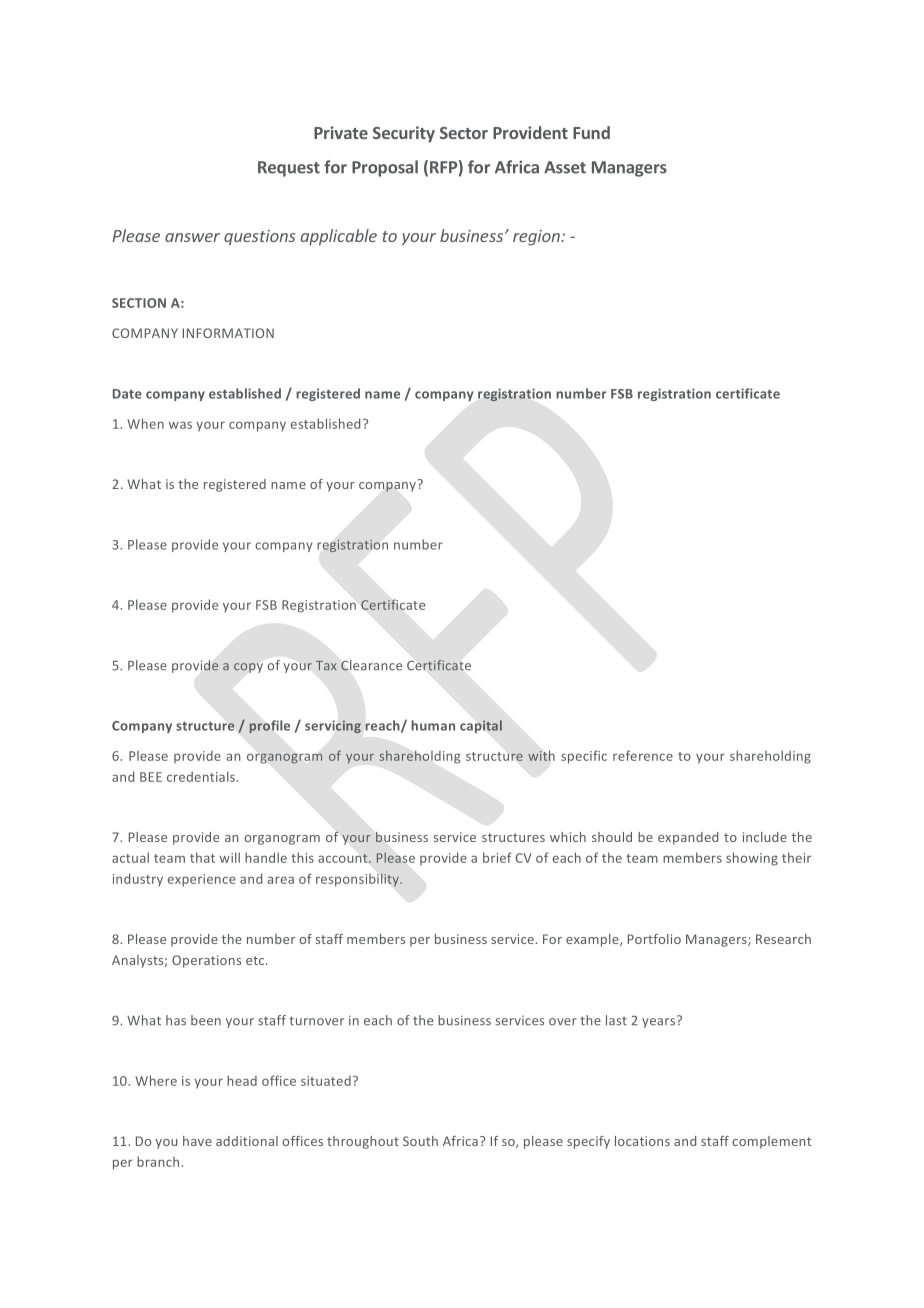  What do you see at coordinates (591, 132) in the document?
I see `Fund` at bounding box center [591, 132].
